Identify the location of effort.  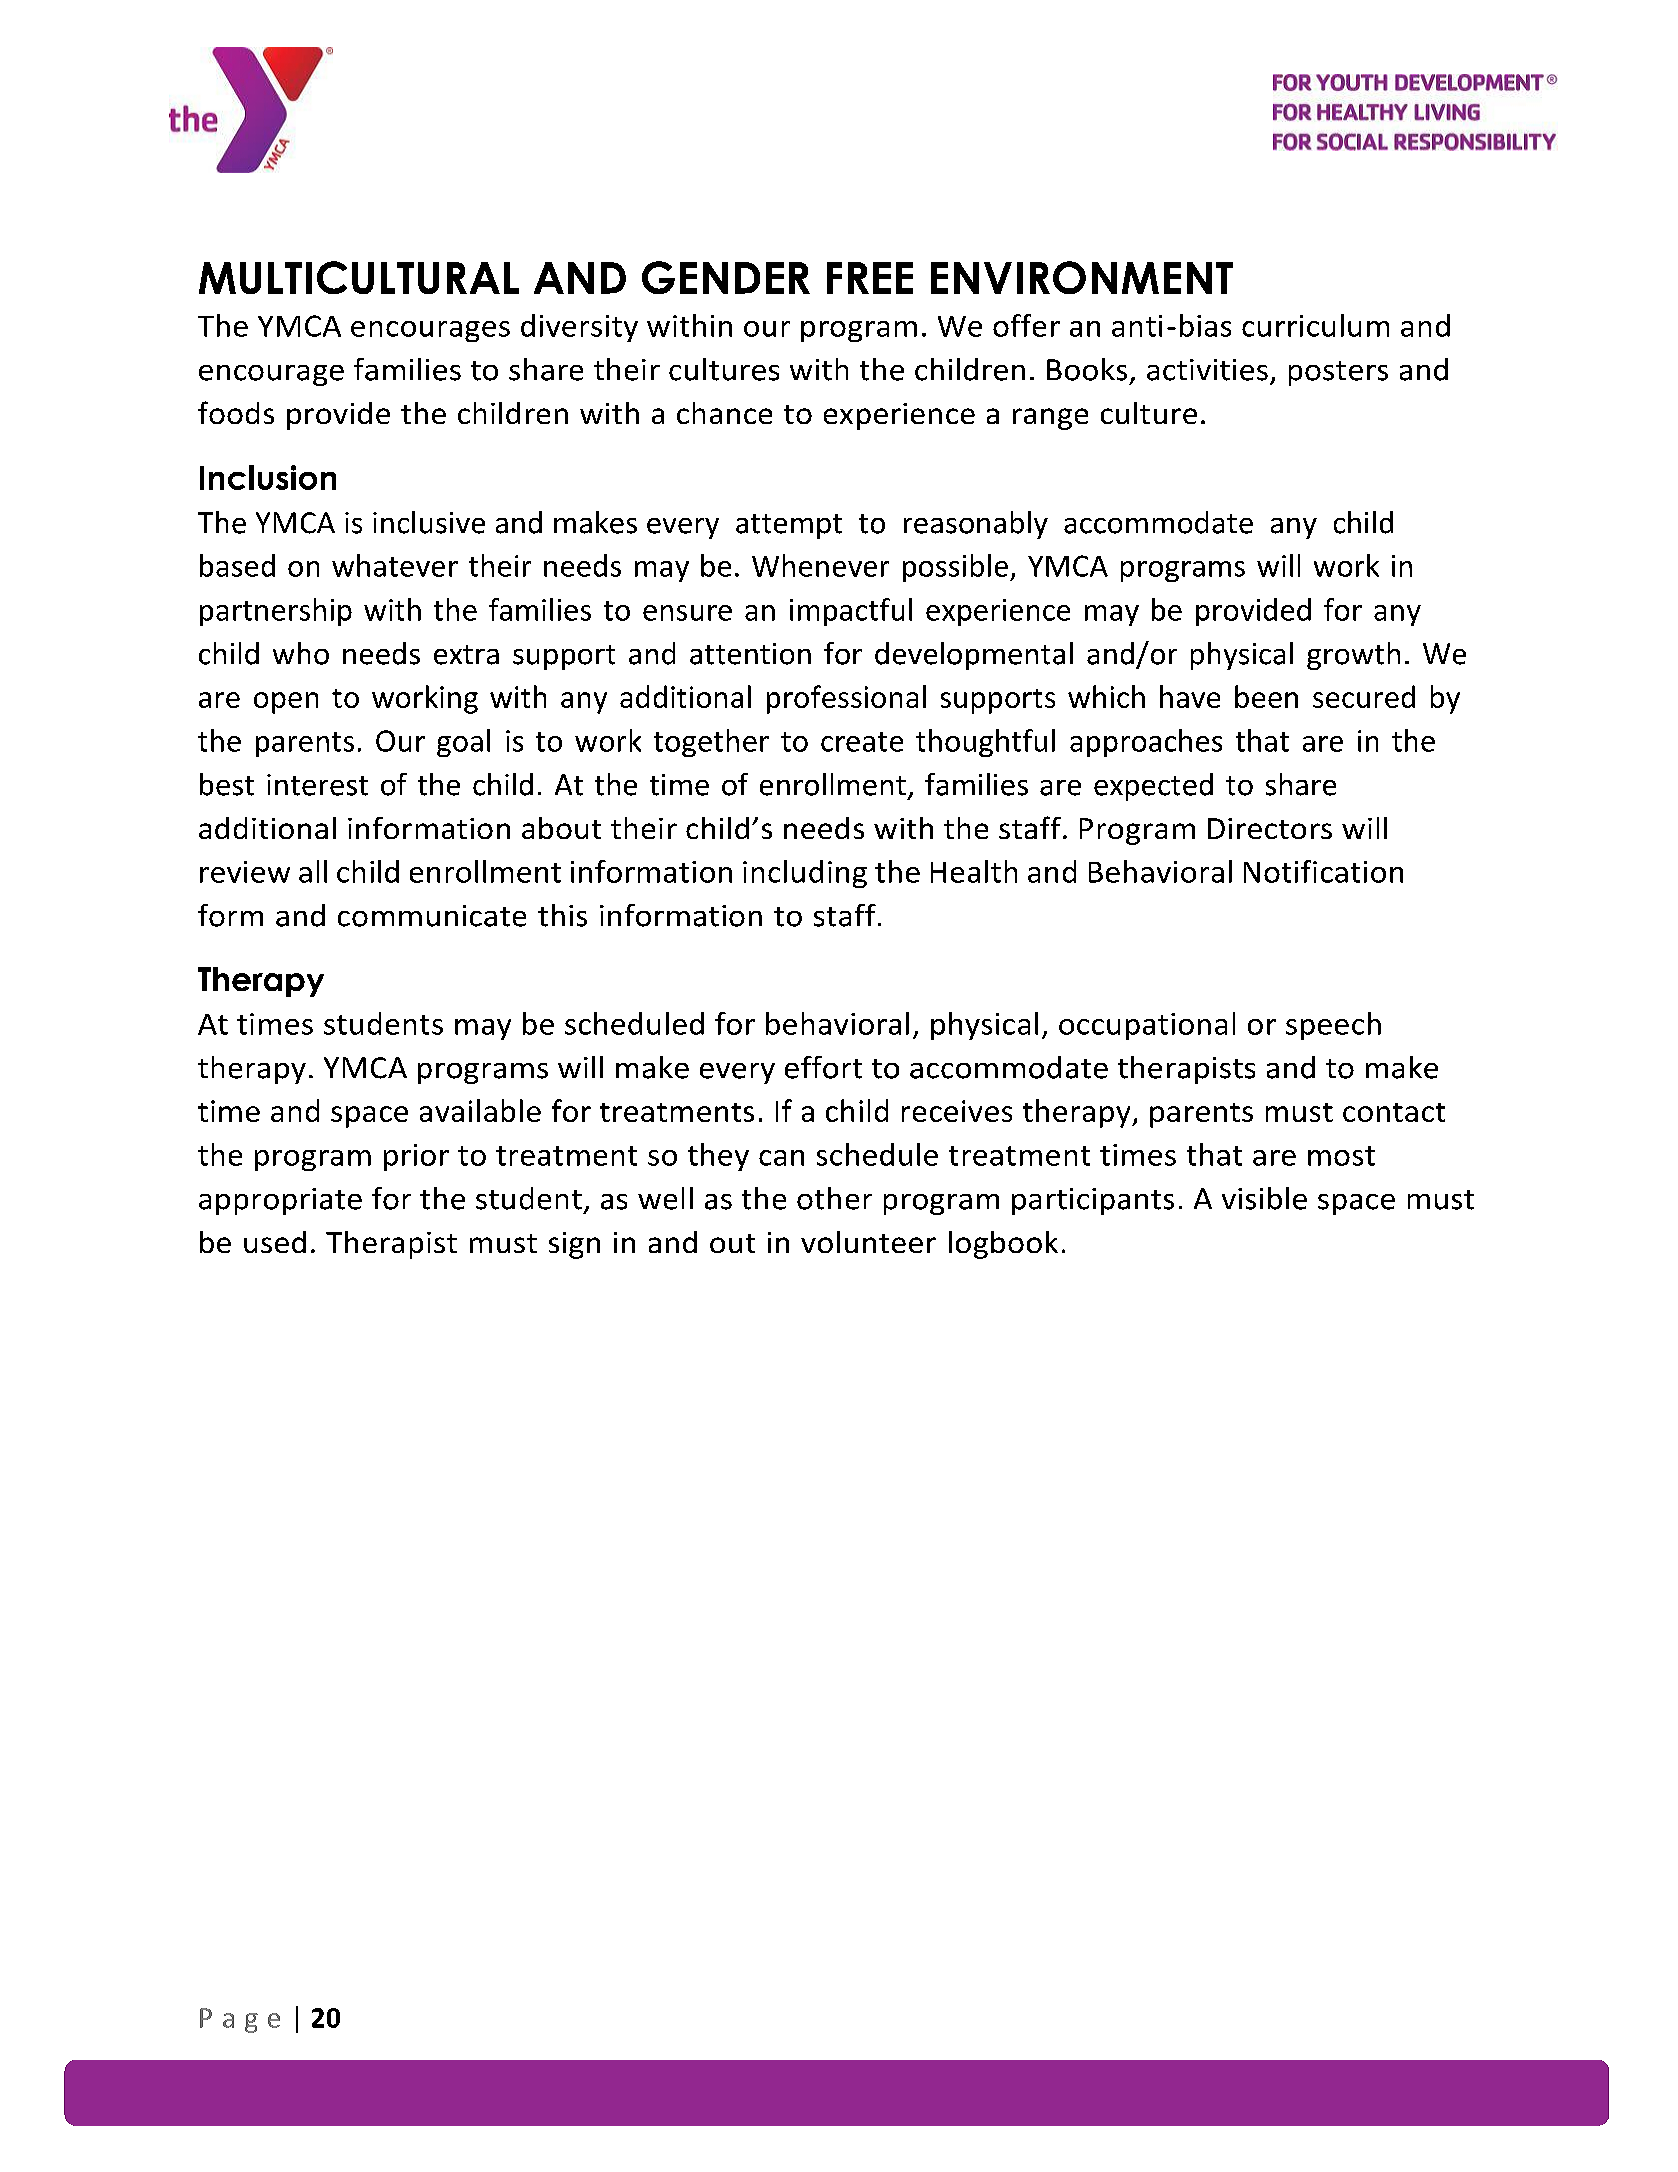
(823, 1067).
